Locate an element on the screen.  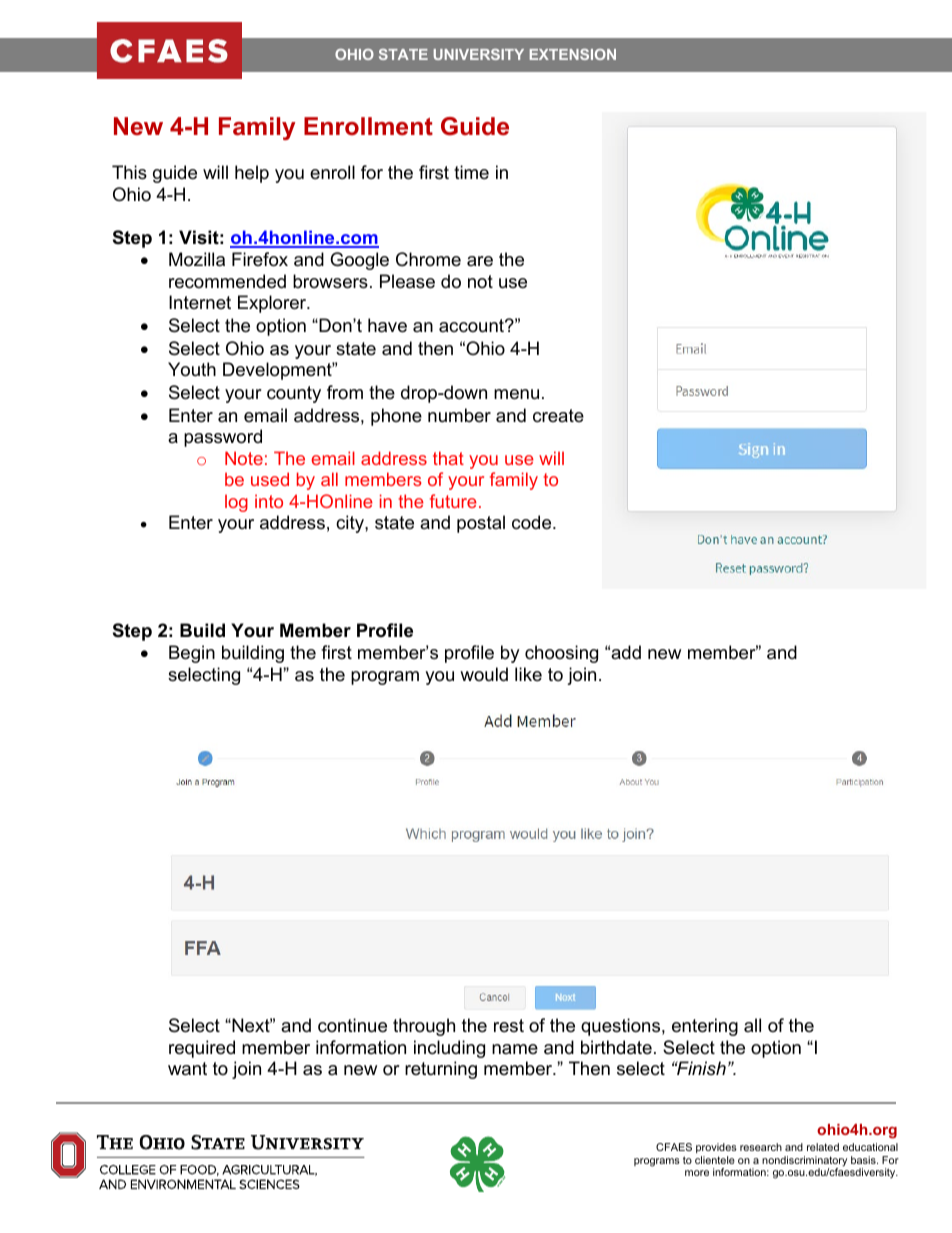
Begin is located at coordinates (192, 654).
